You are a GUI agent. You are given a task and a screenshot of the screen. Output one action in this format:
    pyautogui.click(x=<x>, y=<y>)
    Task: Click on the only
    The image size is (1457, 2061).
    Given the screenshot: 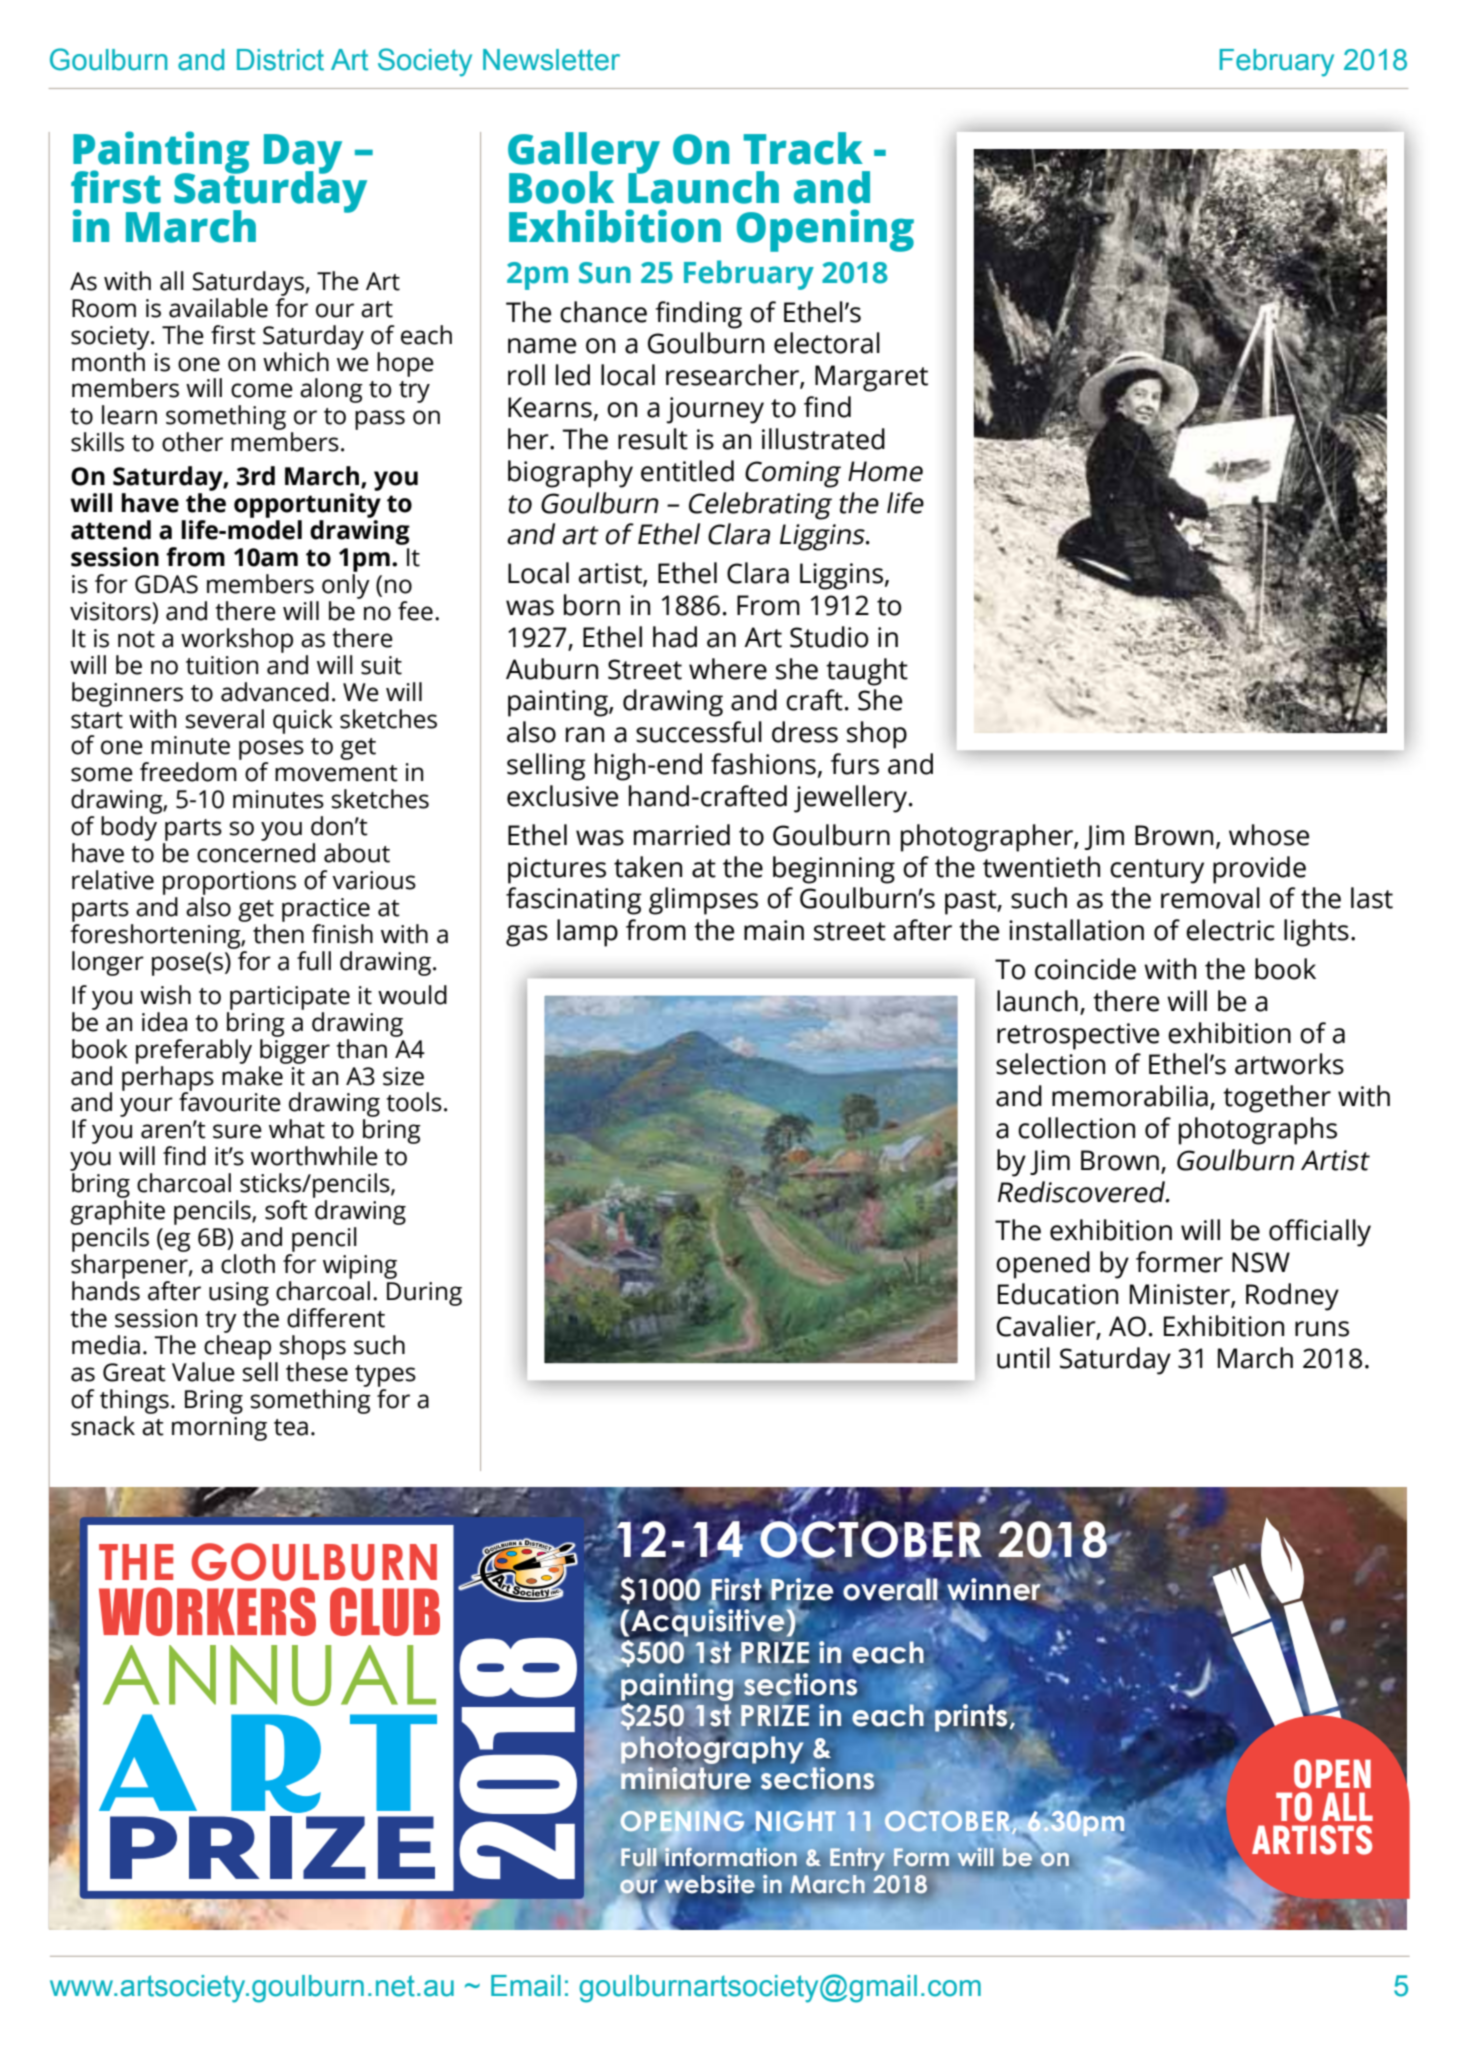 What is the action you would take?
    pyautogui.click(x=346, y=586)
